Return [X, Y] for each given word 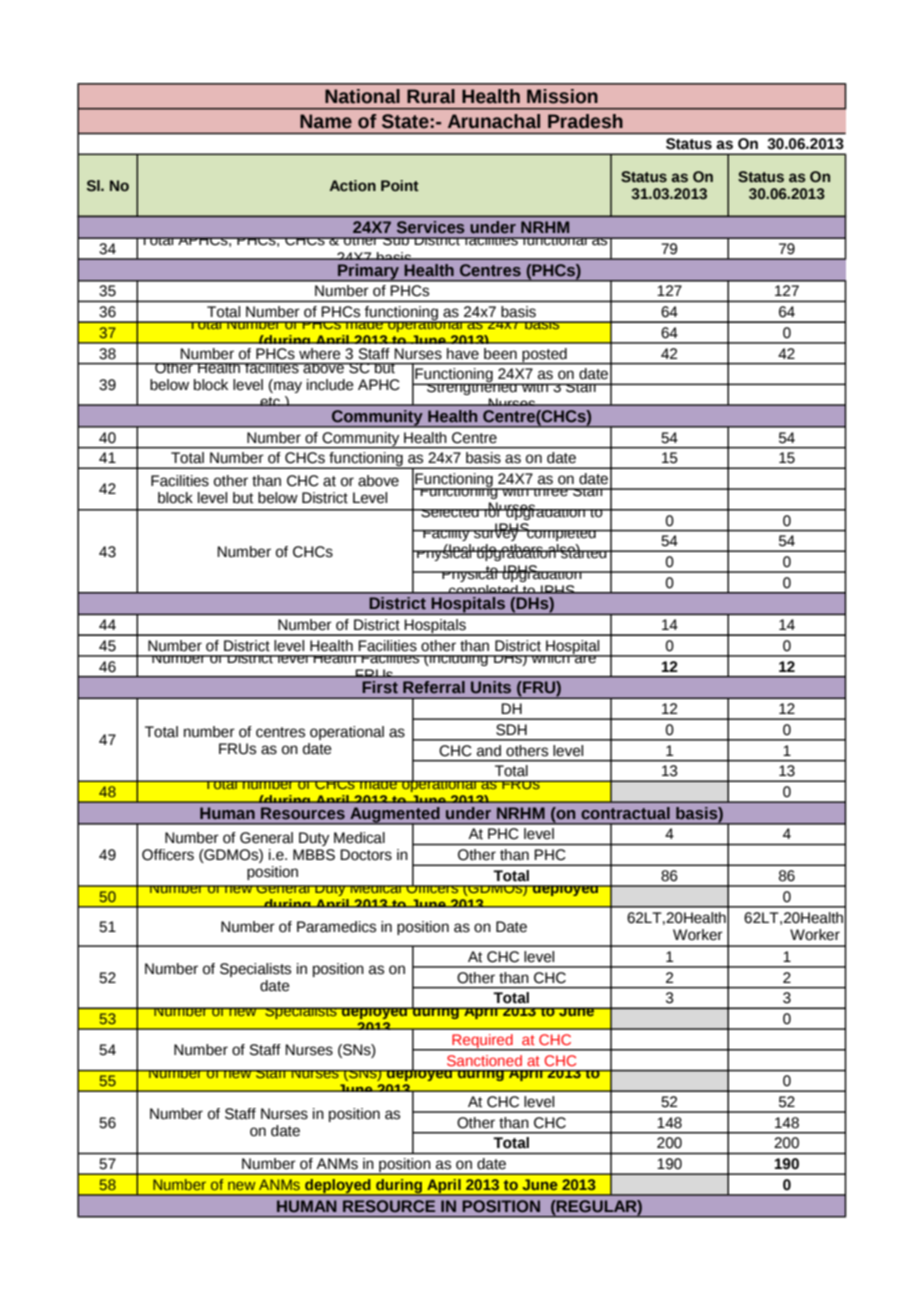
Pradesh [585, 121]
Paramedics [336, 927]
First [380, 687]
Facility [446, 535]
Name [326, 121]
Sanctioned [484, 1060]
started [584, 552]
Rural [431, 96]
